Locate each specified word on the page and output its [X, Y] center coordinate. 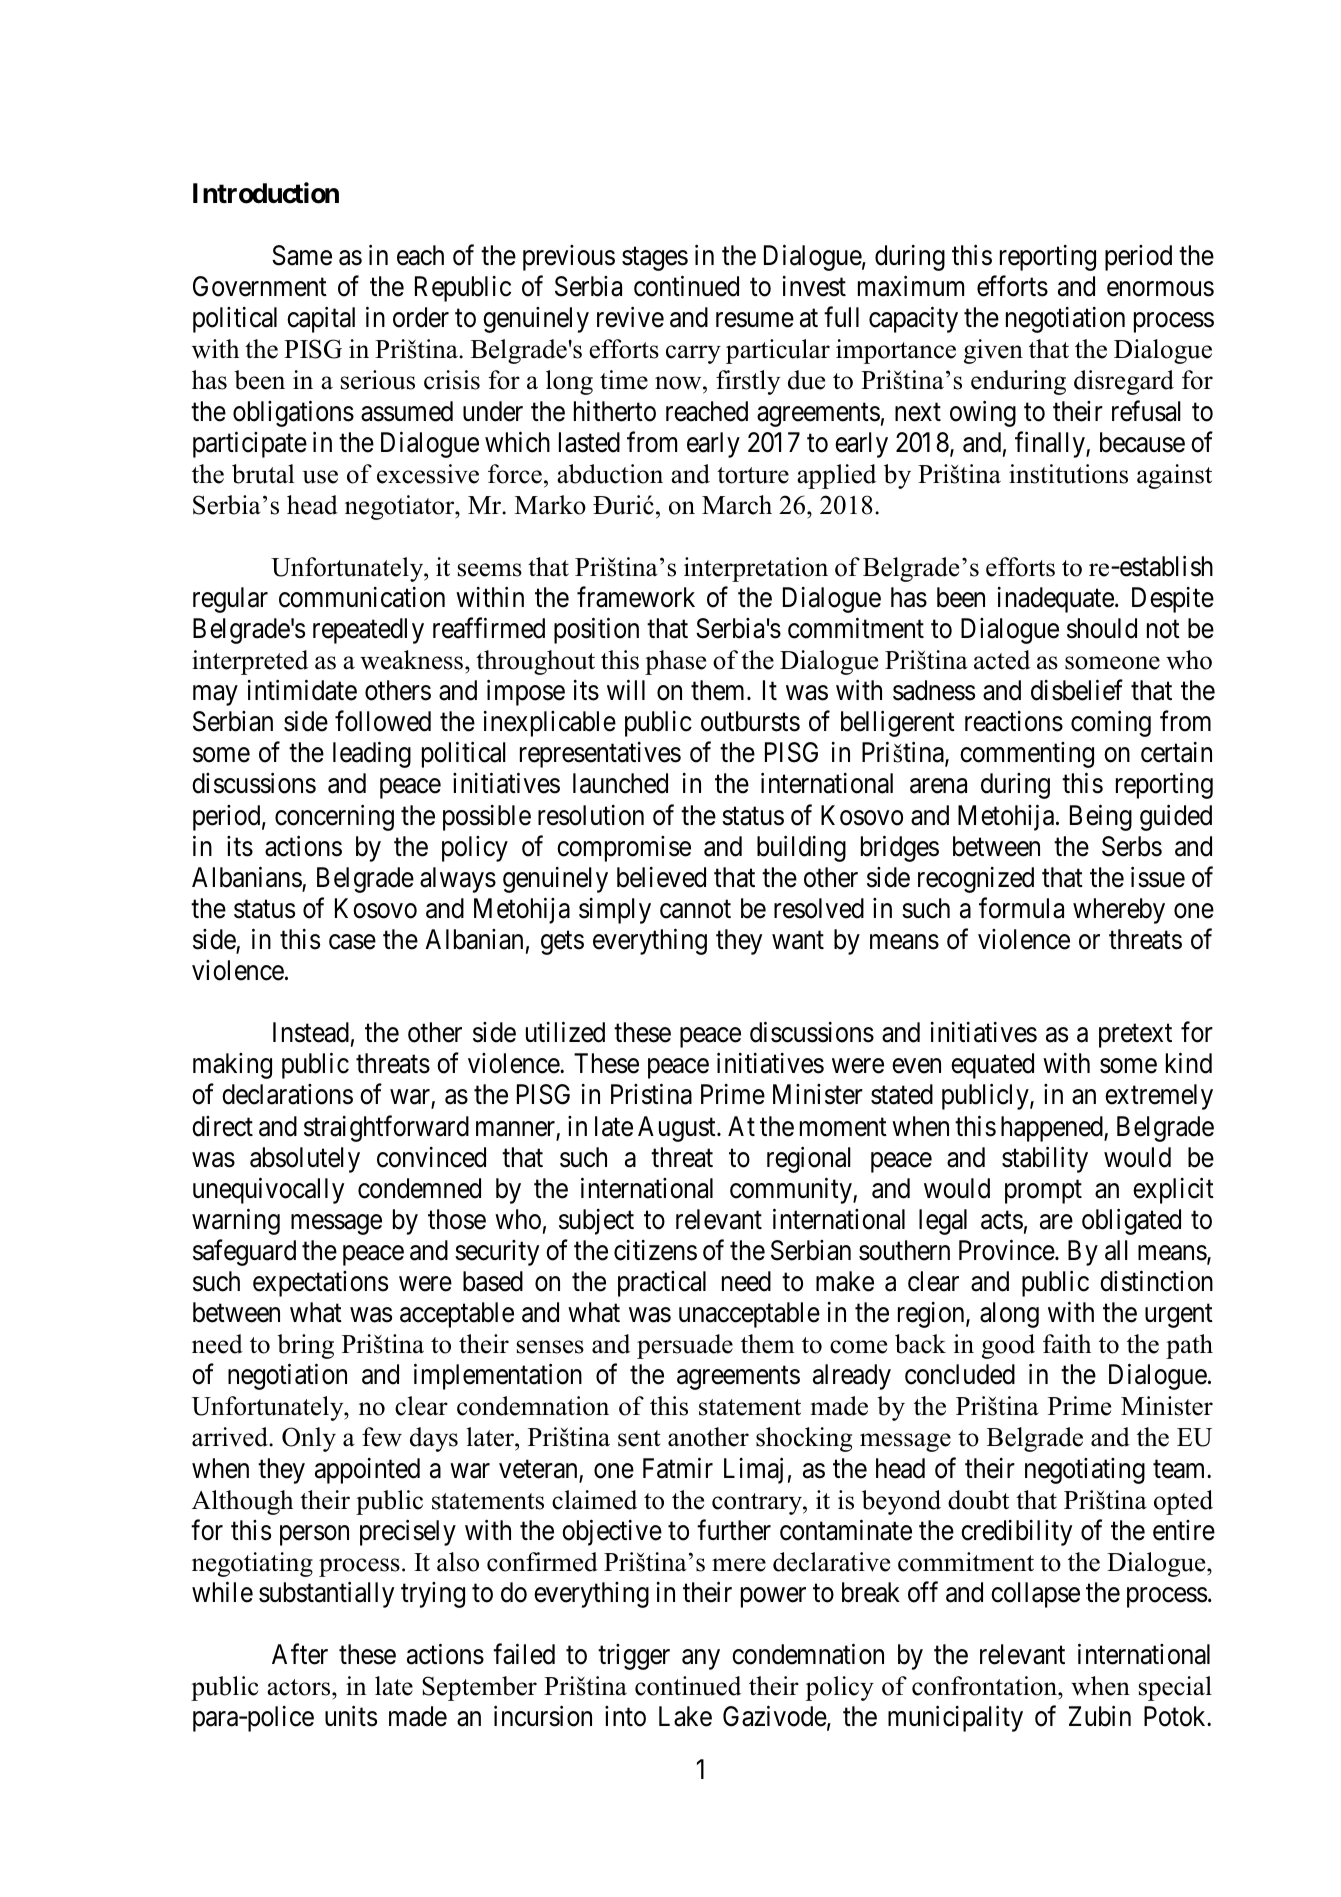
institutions [1068, 474]
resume [755, 320]
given [993, 351]
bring [305, 1346]
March [737, 505]
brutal [263, 474]
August [678, 1129]
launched [620, 783]
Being [1101, 817]
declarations [287, 1094]
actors [300, 1687]
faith [1067, 1343]
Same [302, 255]
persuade [685, 1346]
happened [1053, 1129]
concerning [334, 817]
